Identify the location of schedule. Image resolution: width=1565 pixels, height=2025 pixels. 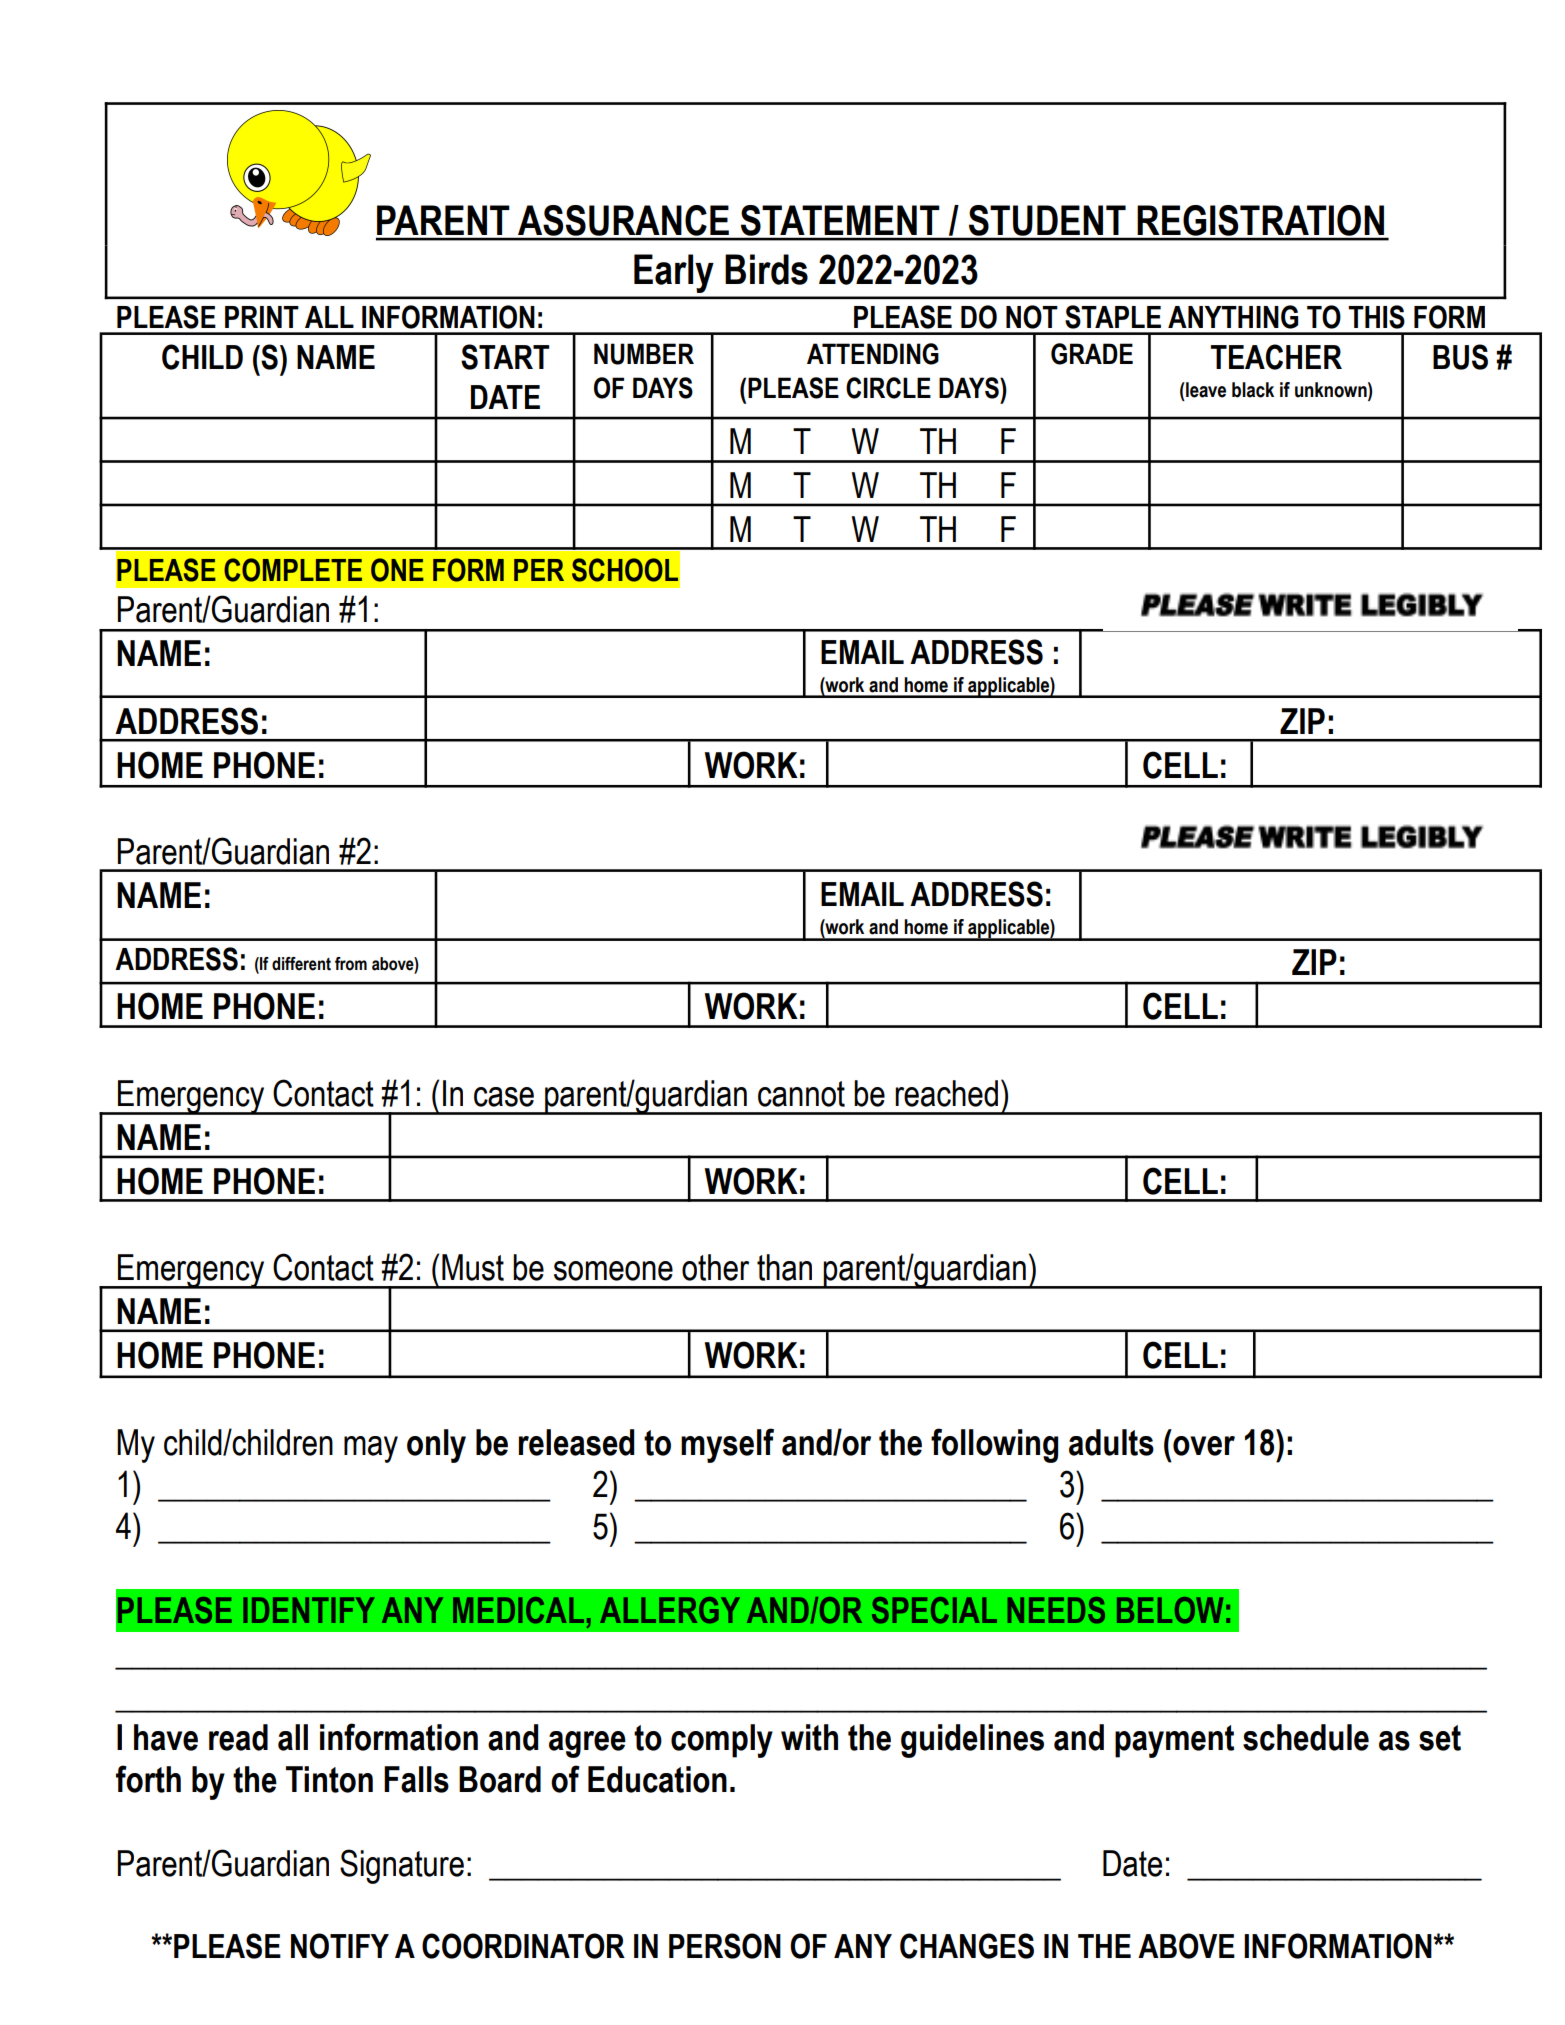
(1306, 1737).
